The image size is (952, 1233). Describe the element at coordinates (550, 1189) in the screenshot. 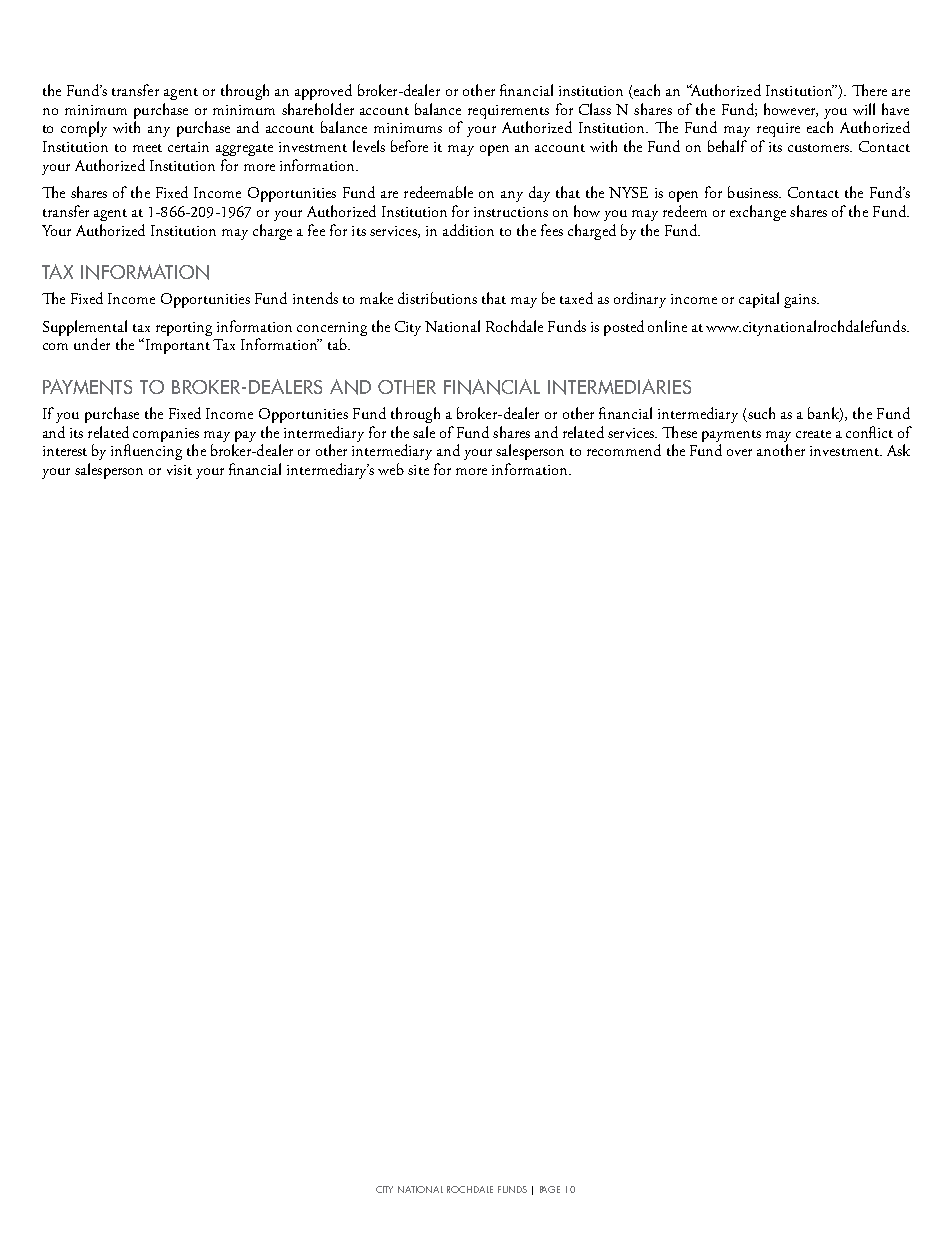

I see `PAGE` at that location.
